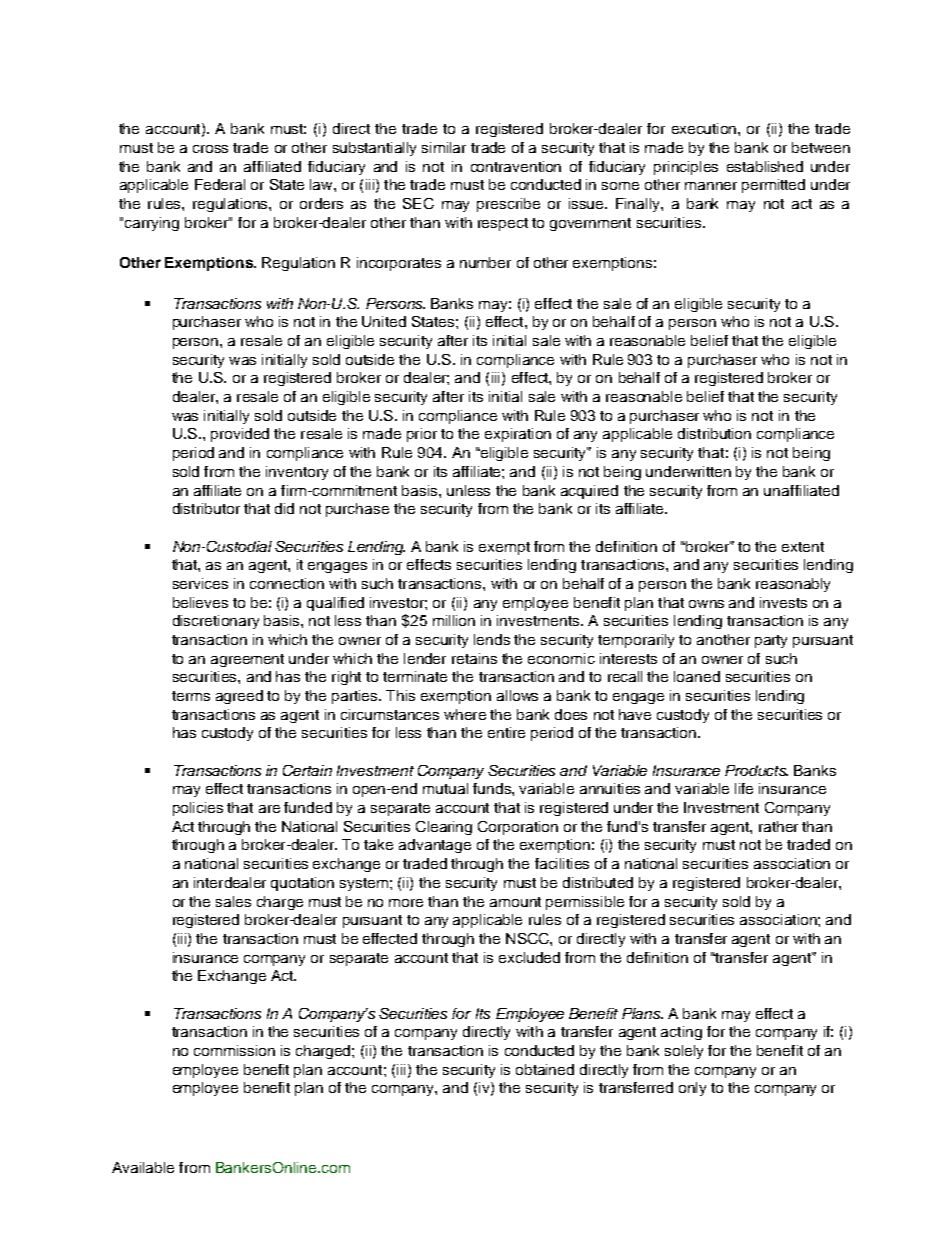  Describe the element at coordinates (516, 166) in the image. I see `contravention` at that location.
